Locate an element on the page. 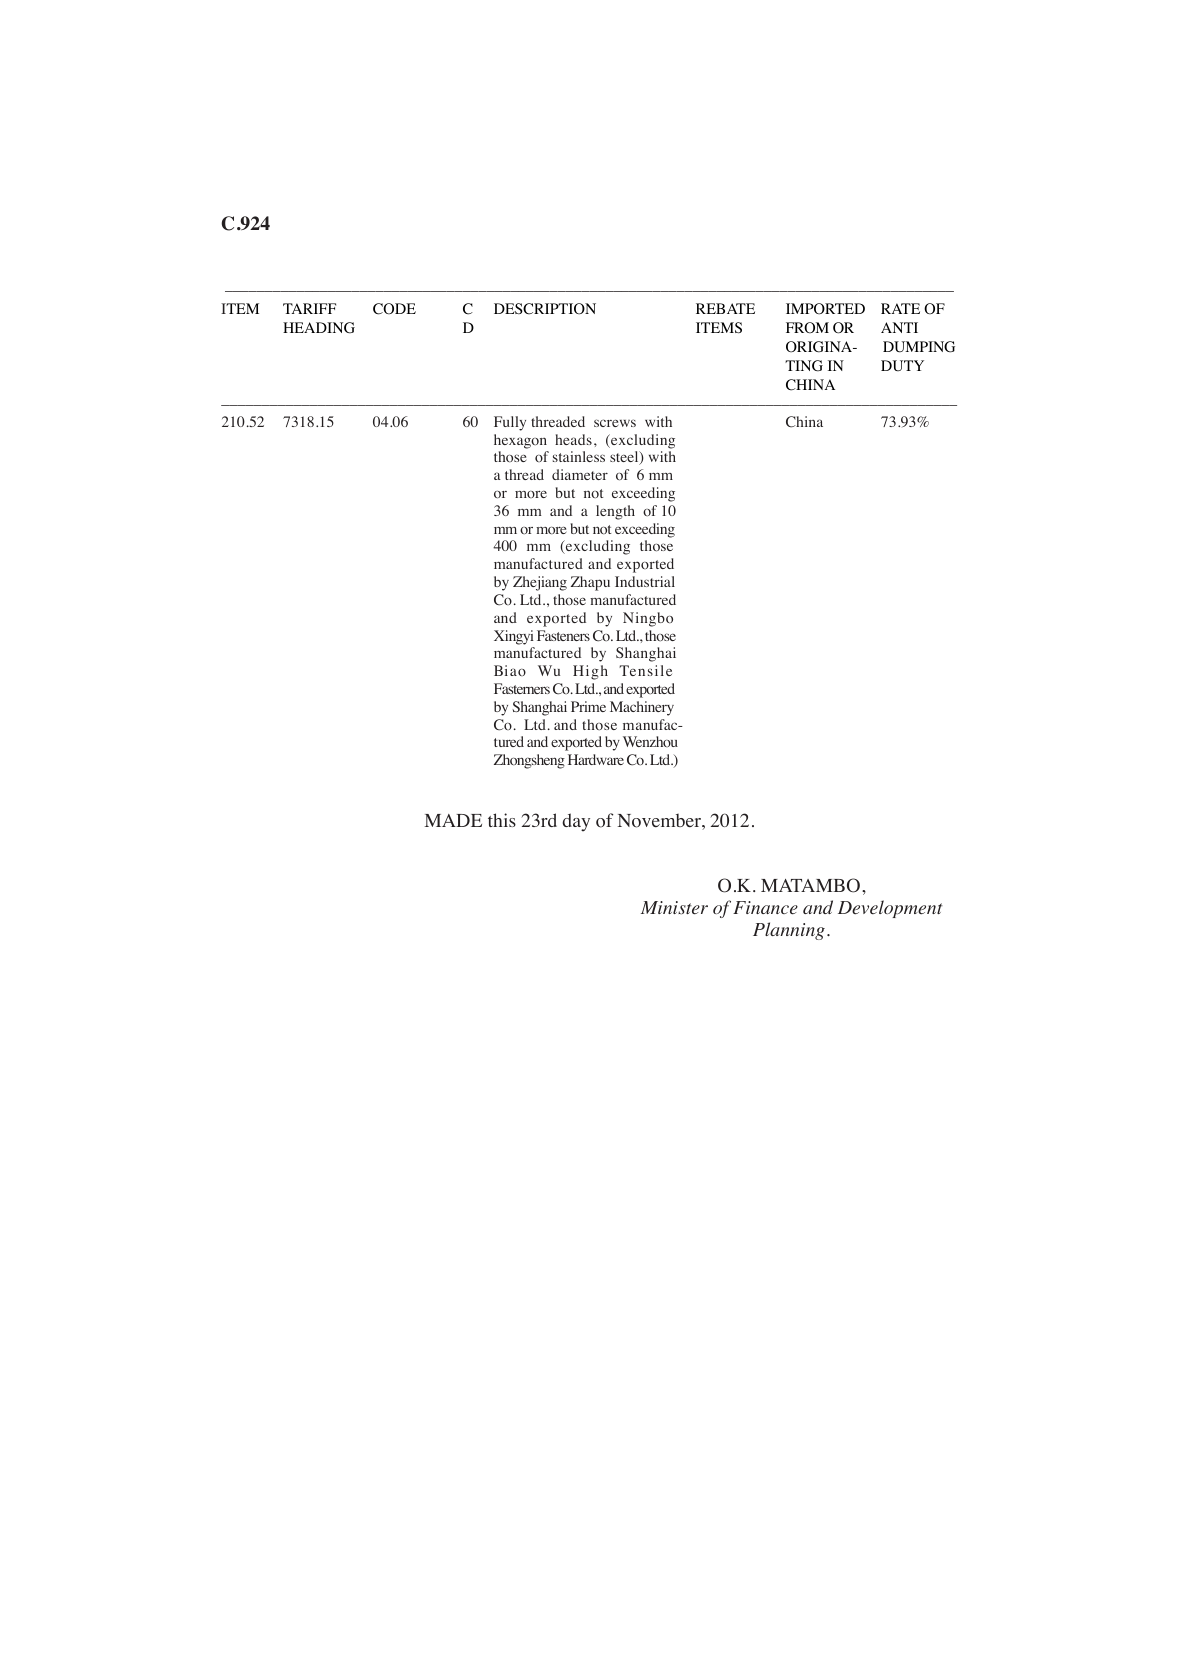  FROM is located at coordinates (807, 328).
